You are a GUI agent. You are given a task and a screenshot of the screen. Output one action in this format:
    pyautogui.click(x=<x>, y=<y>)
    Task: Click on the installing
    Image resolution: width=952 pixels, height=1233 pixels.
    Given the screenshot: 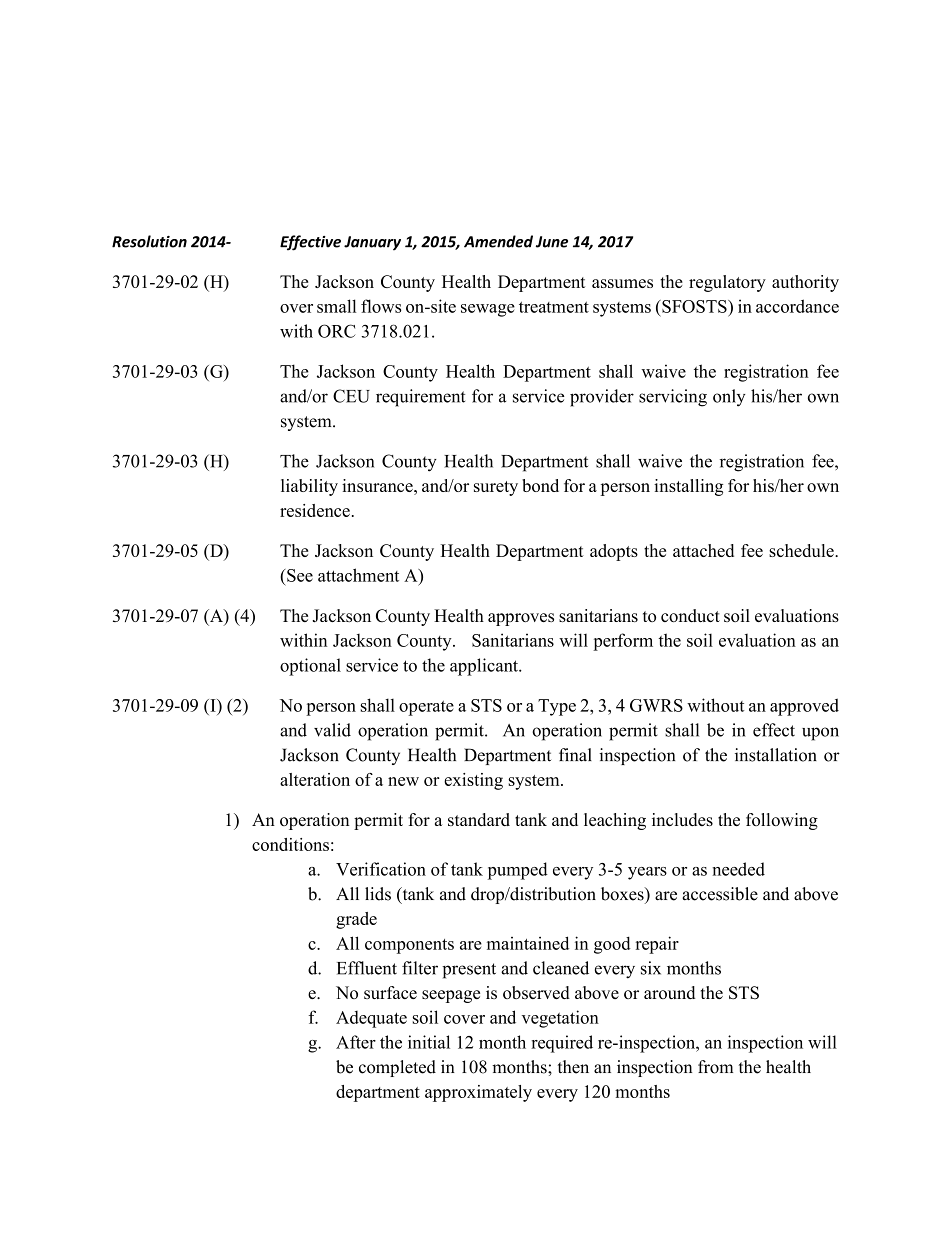 What is the action you would take?
    pyautogui.click(x=688, y=487)
